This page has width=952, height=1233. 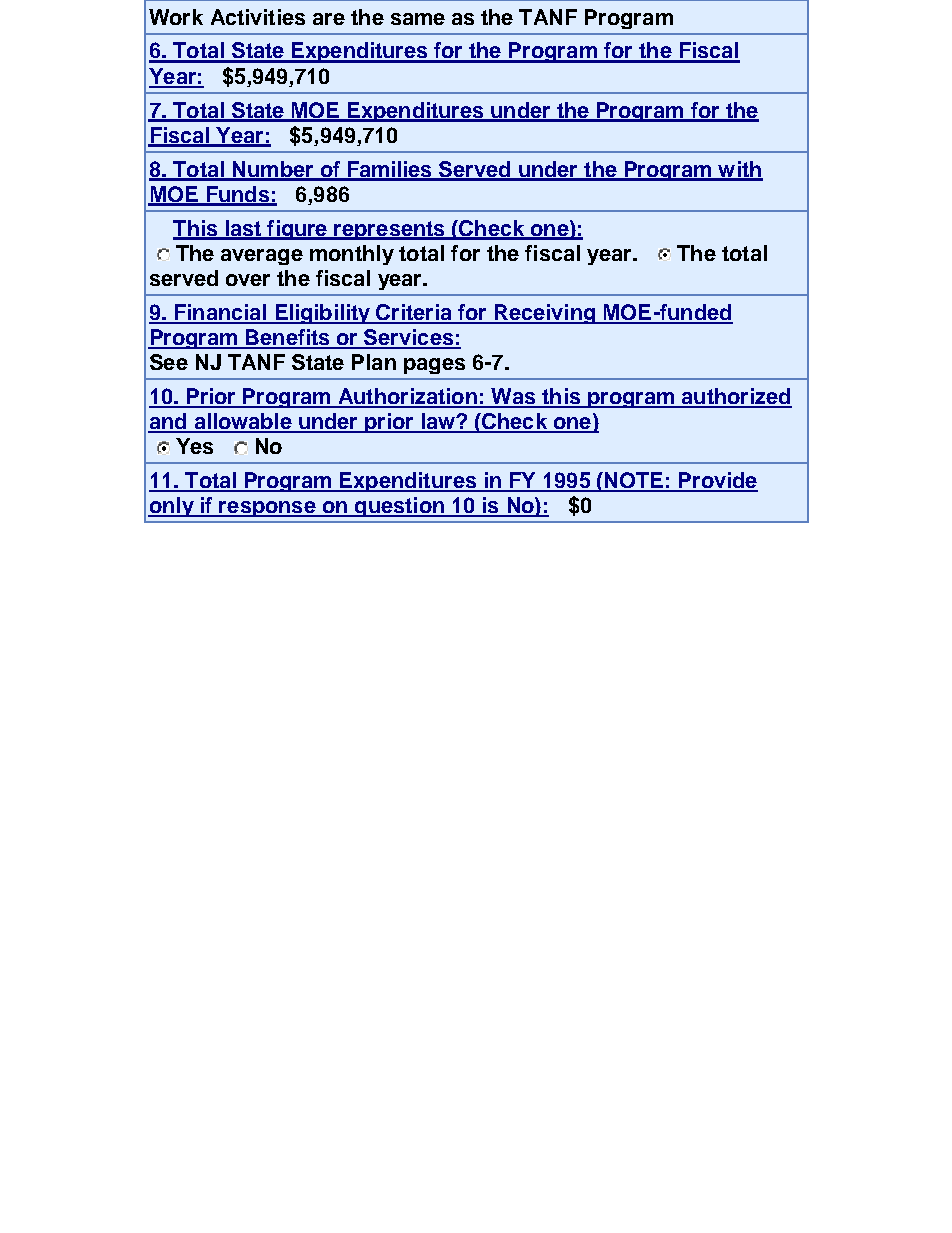 What do you see at coordinates (390, 230) in the page?
I see `represents` at bounding box center [390, 230].
